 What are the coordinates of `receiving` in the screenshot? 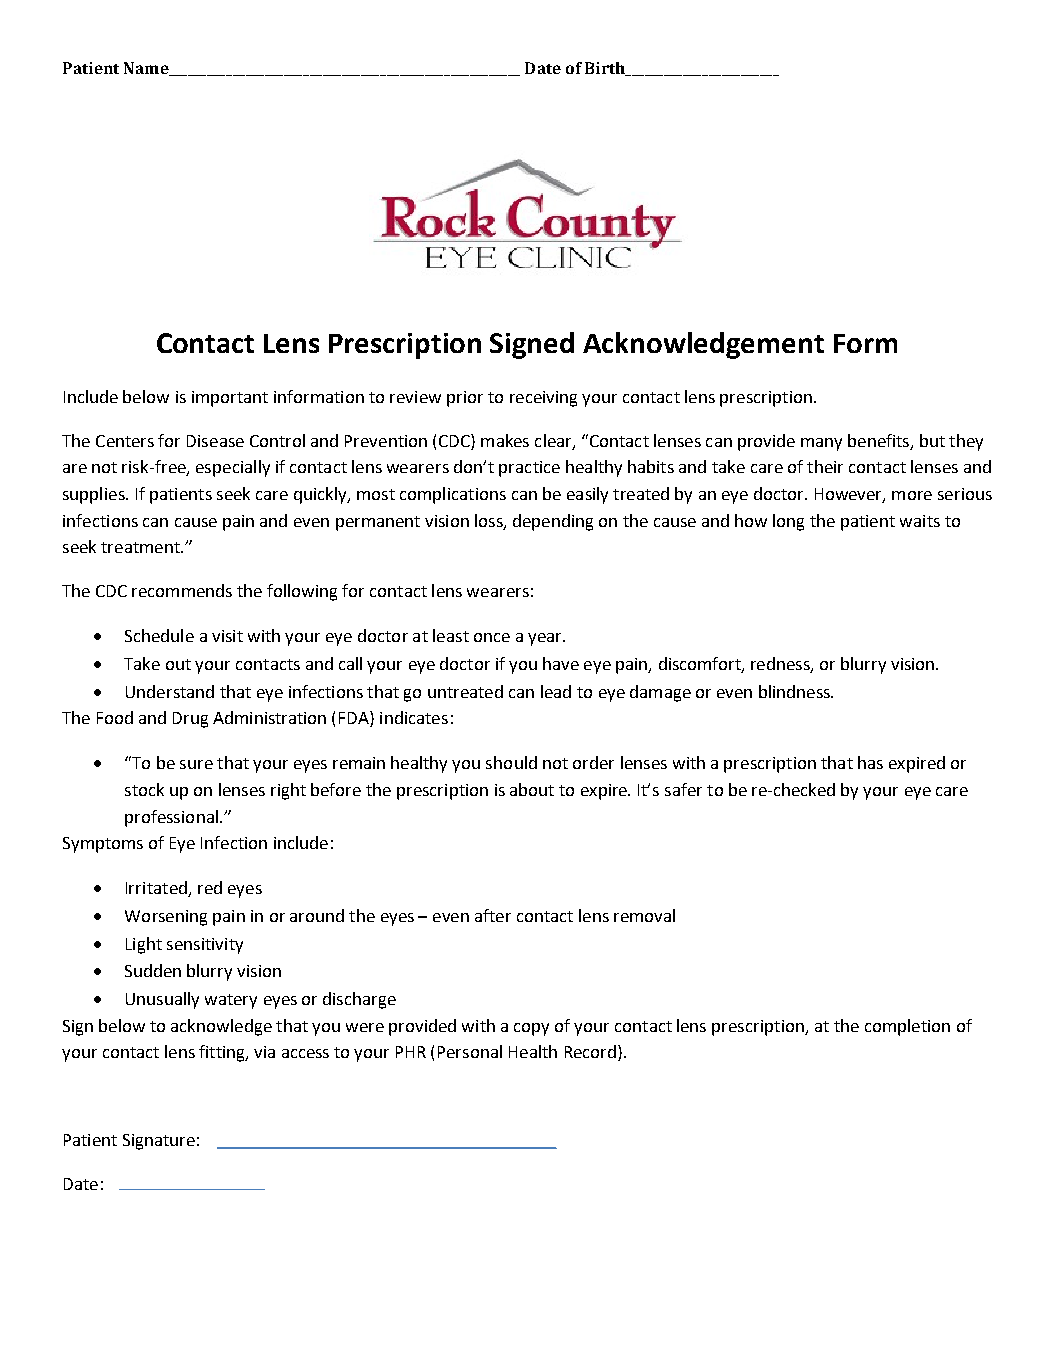 It's located at (543, 399).
